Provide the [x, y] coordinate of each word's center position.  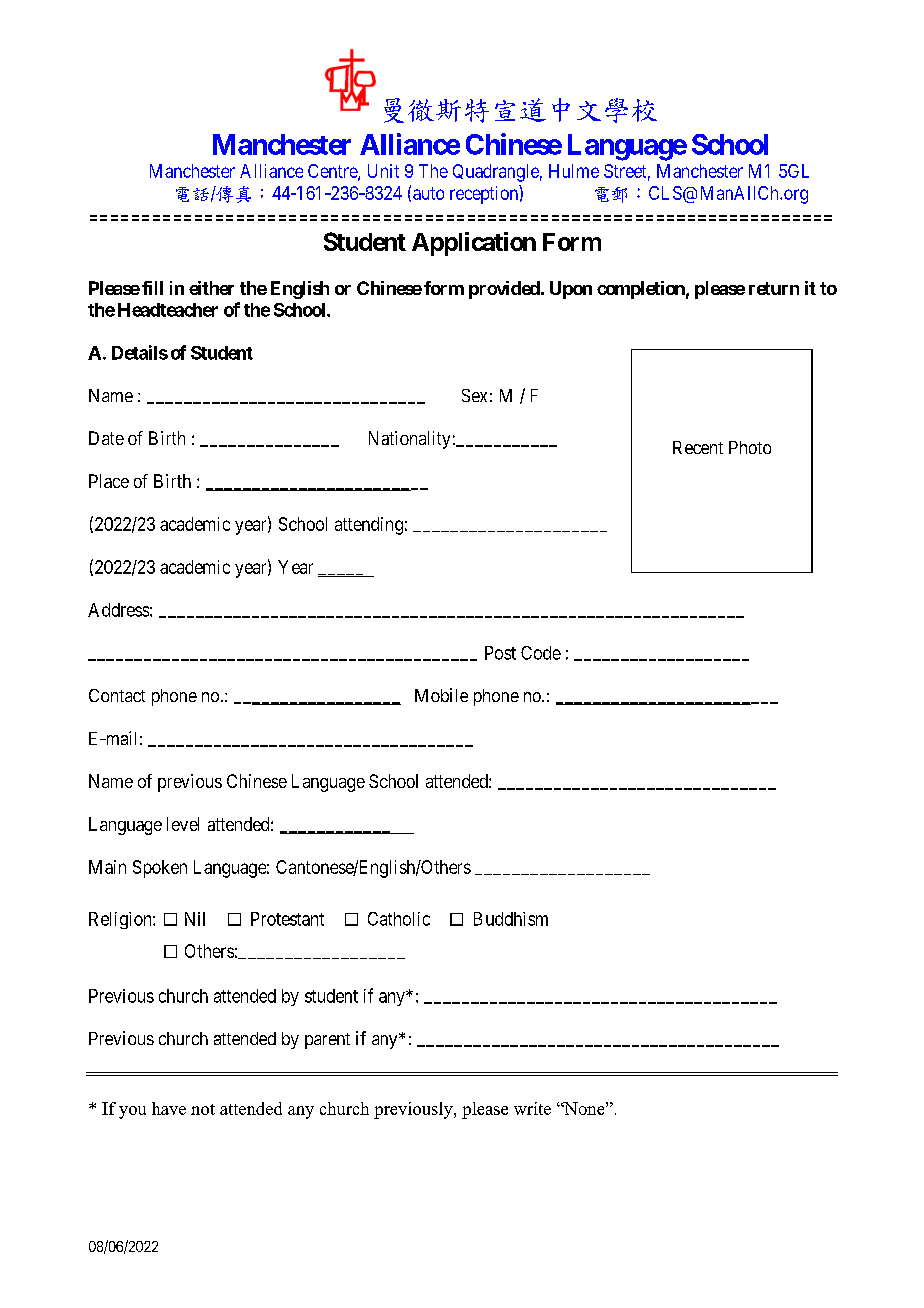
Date [106, 438]
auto [428, 193]
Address [118, 610]
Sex [474, 395]
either [211, 288]
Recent [698, 447]
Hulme [574, 171]
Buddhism [511, 919]
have [169, 1108]
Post [500, 653]
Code [541, 653]
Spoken [160, 869]
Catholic [399, 919]
